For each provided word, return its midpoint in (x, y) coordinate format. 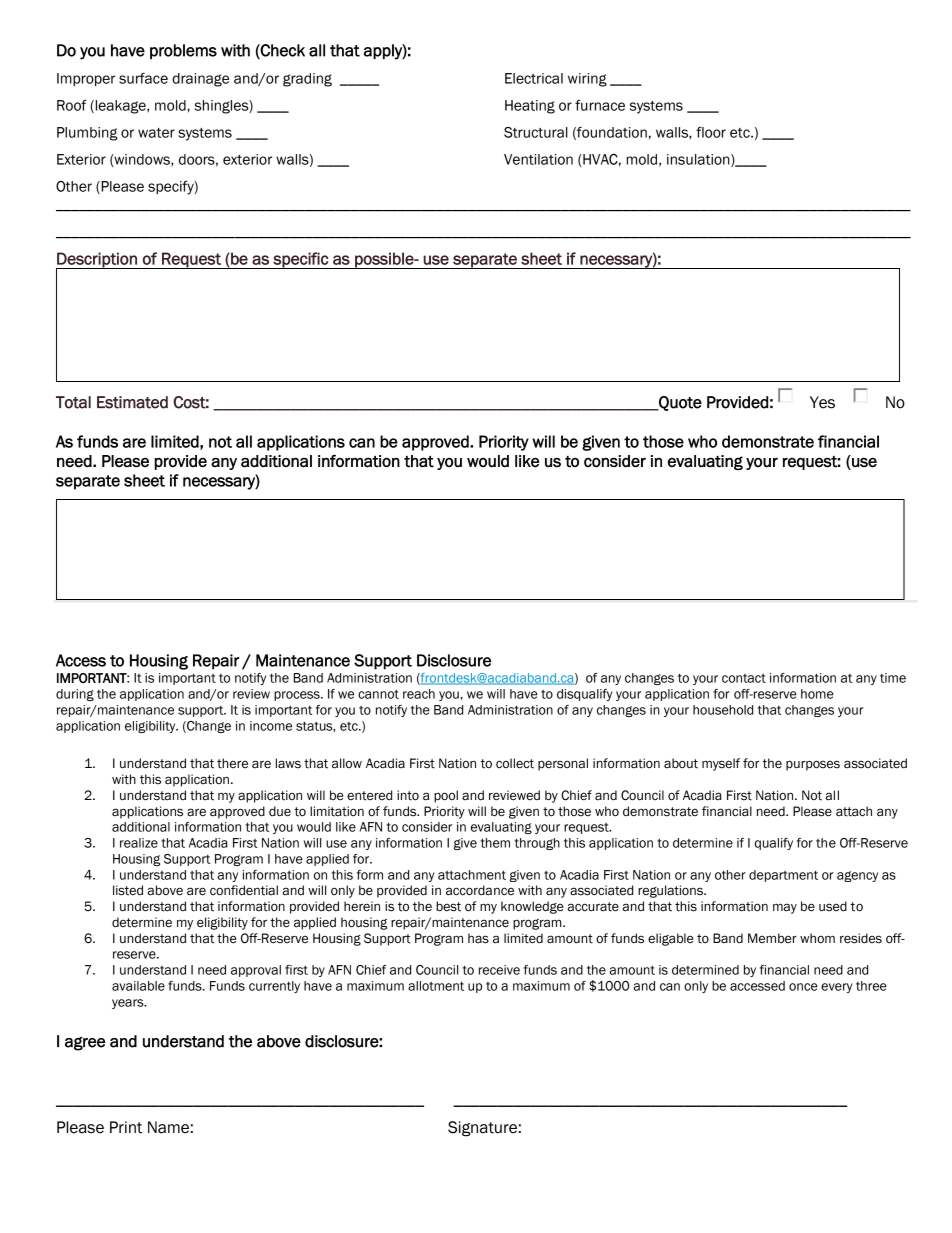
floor (711, 132)
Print (126, 1127)
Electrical (534, 78)
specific (301, 260)
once (803, 987)
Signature (482, 1129)
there (232, 763)
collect (515, 763)
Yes (822, 402)
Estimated (132, 402)
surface (143, 78)
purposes (813, 765)
